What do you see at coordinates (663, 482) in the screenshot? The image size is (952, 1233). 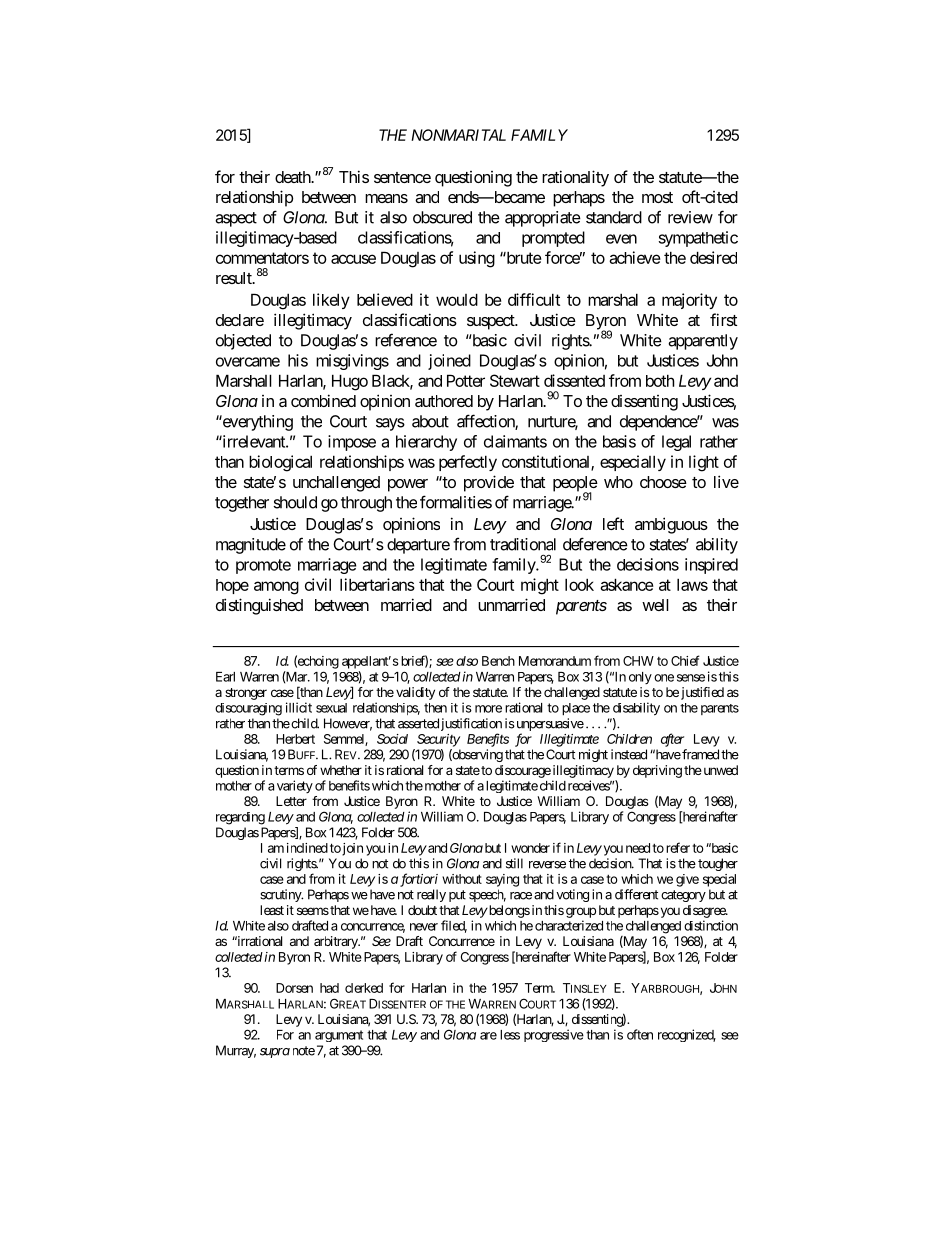 I see `choose` at bounding box center [663, 482].
